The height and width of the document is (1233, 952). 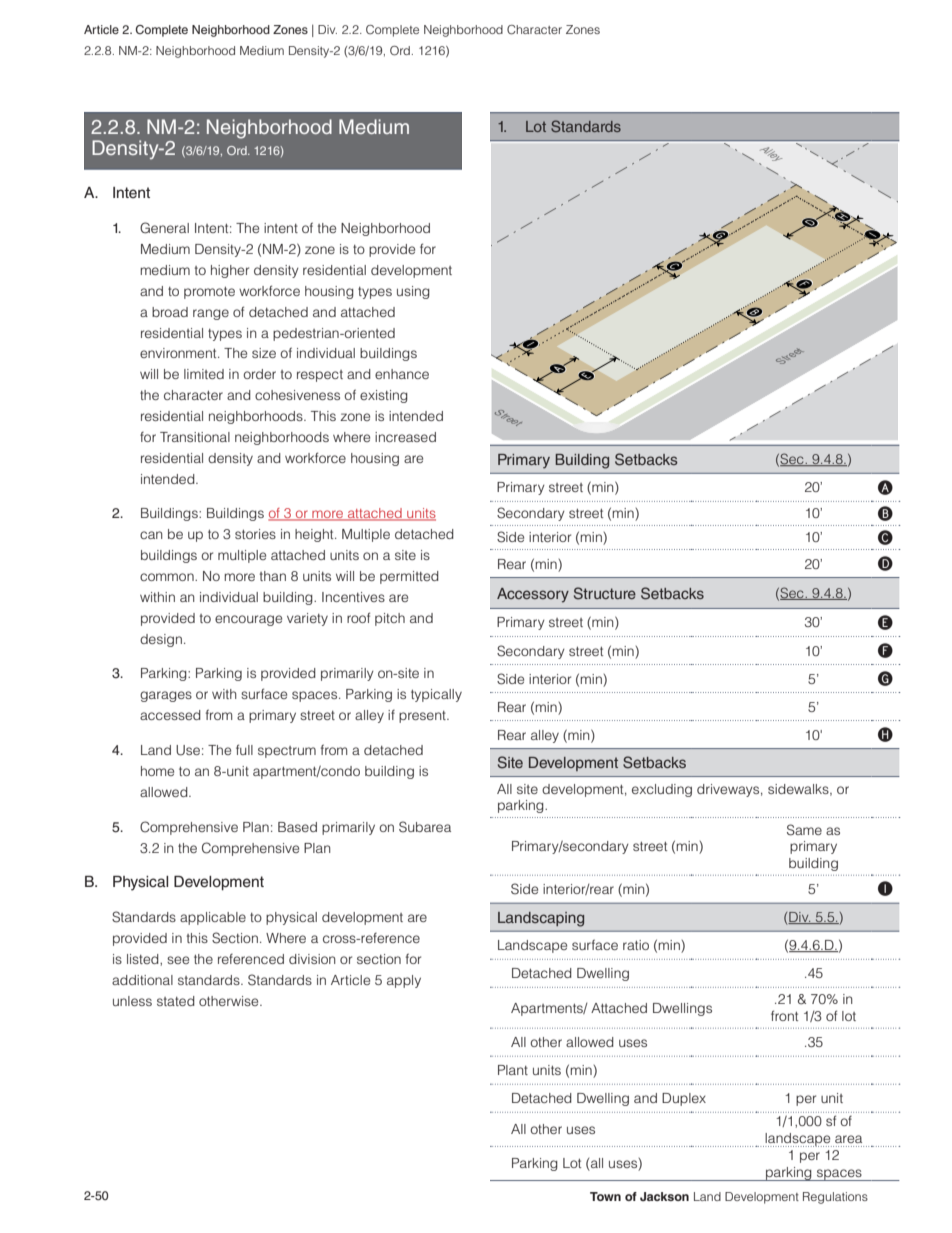 I want to click on higher, so click(x=230, y=271).
